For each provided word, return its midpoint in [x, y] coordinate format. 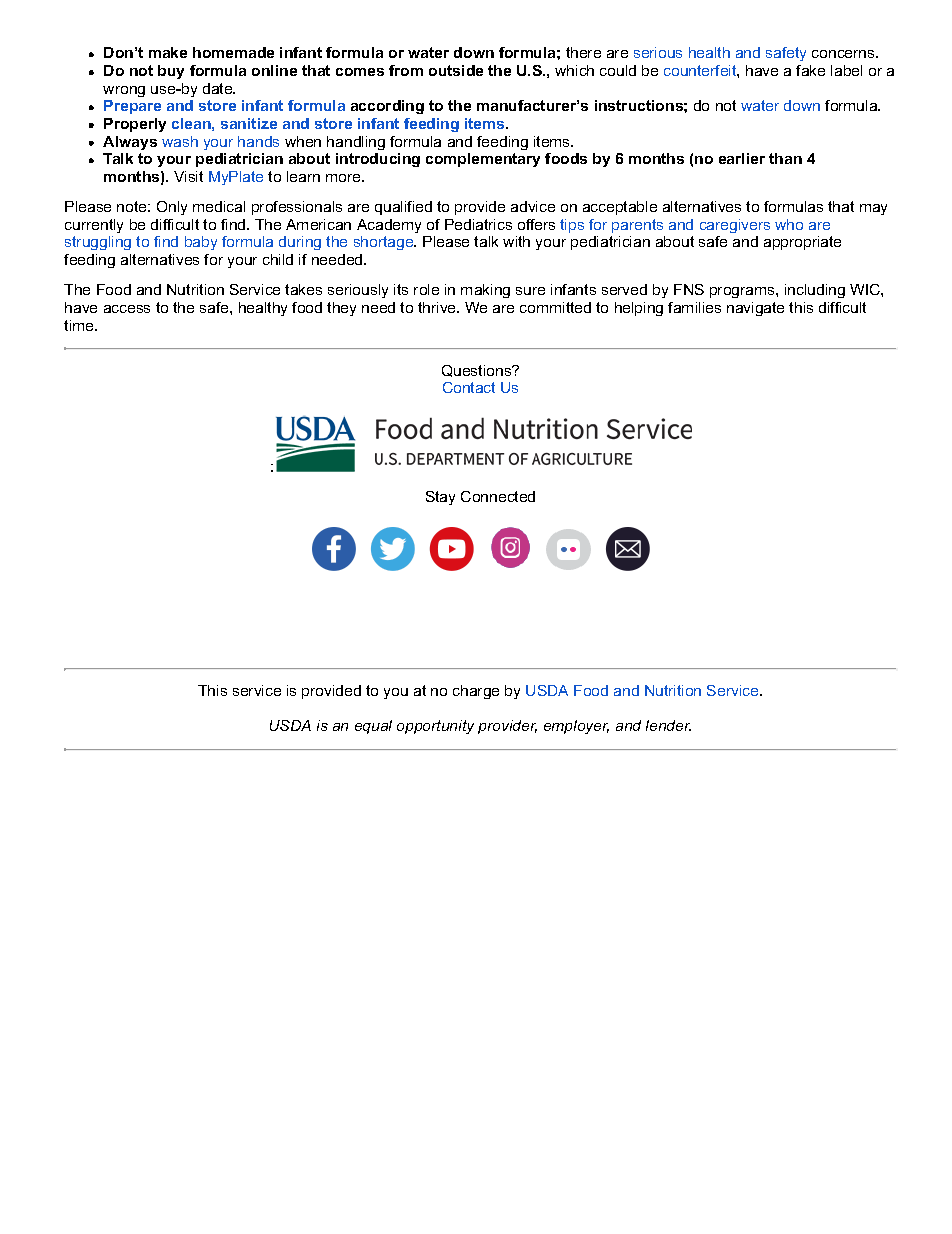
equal [373, 727]
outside [456, 70]
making [485, 291]
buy [171, 72]
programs [743, 292]
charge [476, 692]
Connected [498, 496]
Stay [440, 498]
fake [810, 70]
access [127, 309]
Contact [469, 387]
